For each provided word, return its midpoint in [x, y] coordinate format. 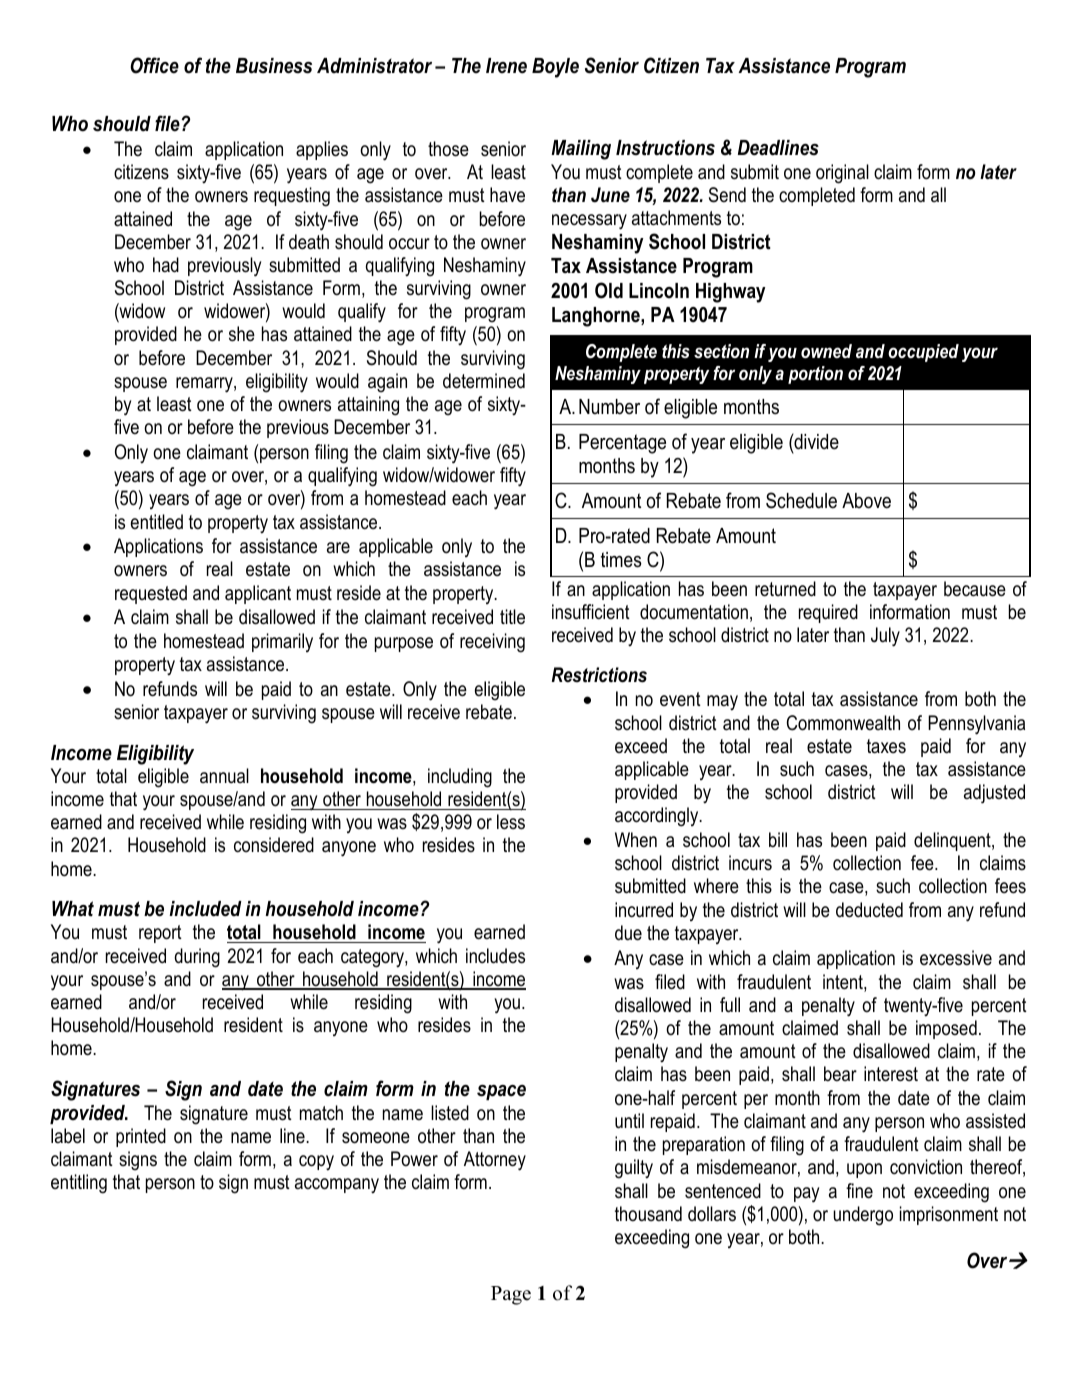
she [242, 334]
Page [511, 1295]
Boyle [555, 68]
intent [844, 983]
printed [141, 1137]
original [842, 174]
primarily [282, 642]
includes [495, 956]
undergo [863, 1216]
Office [154, 65]
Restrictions [599, 675]
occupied [923, 353]
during [197, 958]
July [885, 637]
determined [484, 381]
